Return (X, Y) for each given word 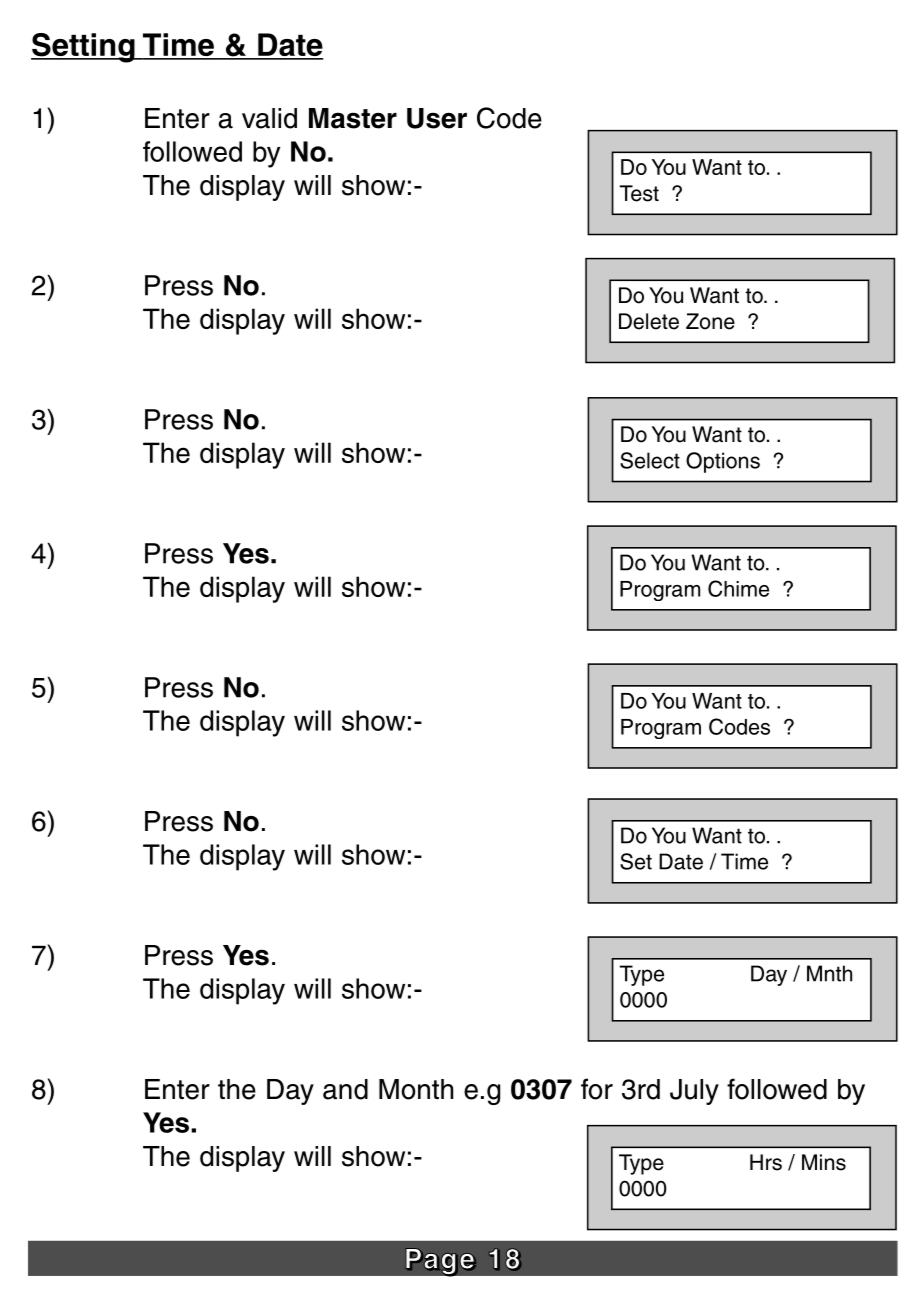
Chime (738, 588)
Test (639, 193)
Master (353, 118)
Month (416, 1089)
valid (269, 118)
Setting (84, 48)
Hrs (766, 1162)
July (694, 1092)
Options (723, 462)
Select (650, 460)
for (597, 1089)
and (345, 1089)
